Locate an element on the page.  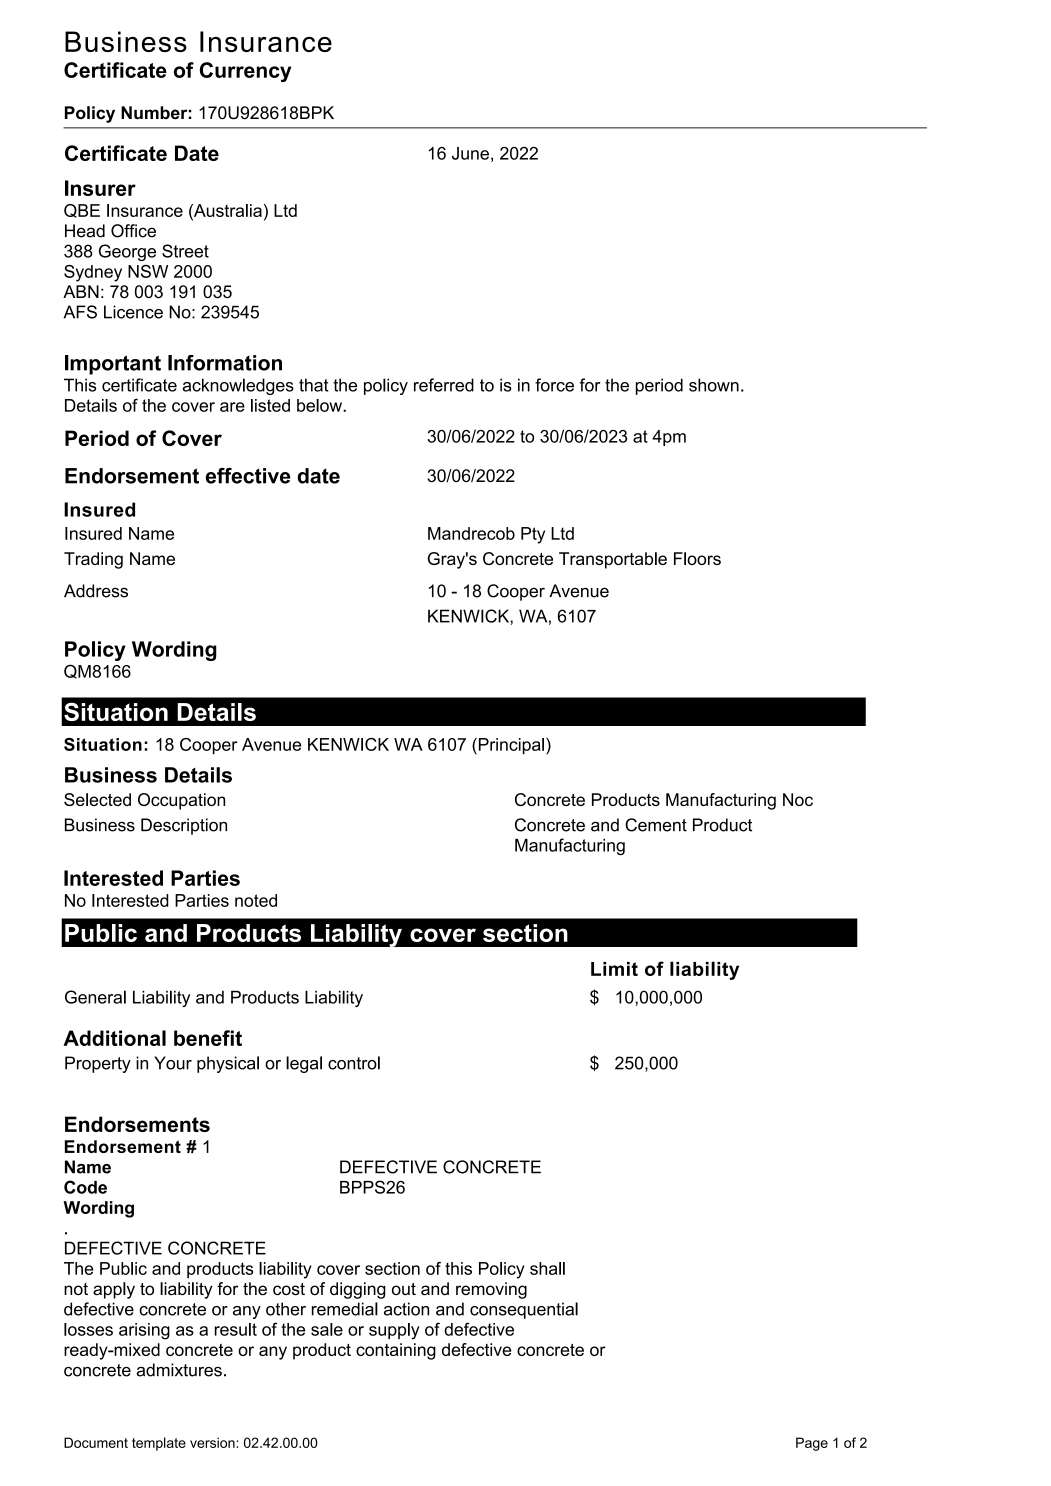
template is located at coordinates (159, 1444).
